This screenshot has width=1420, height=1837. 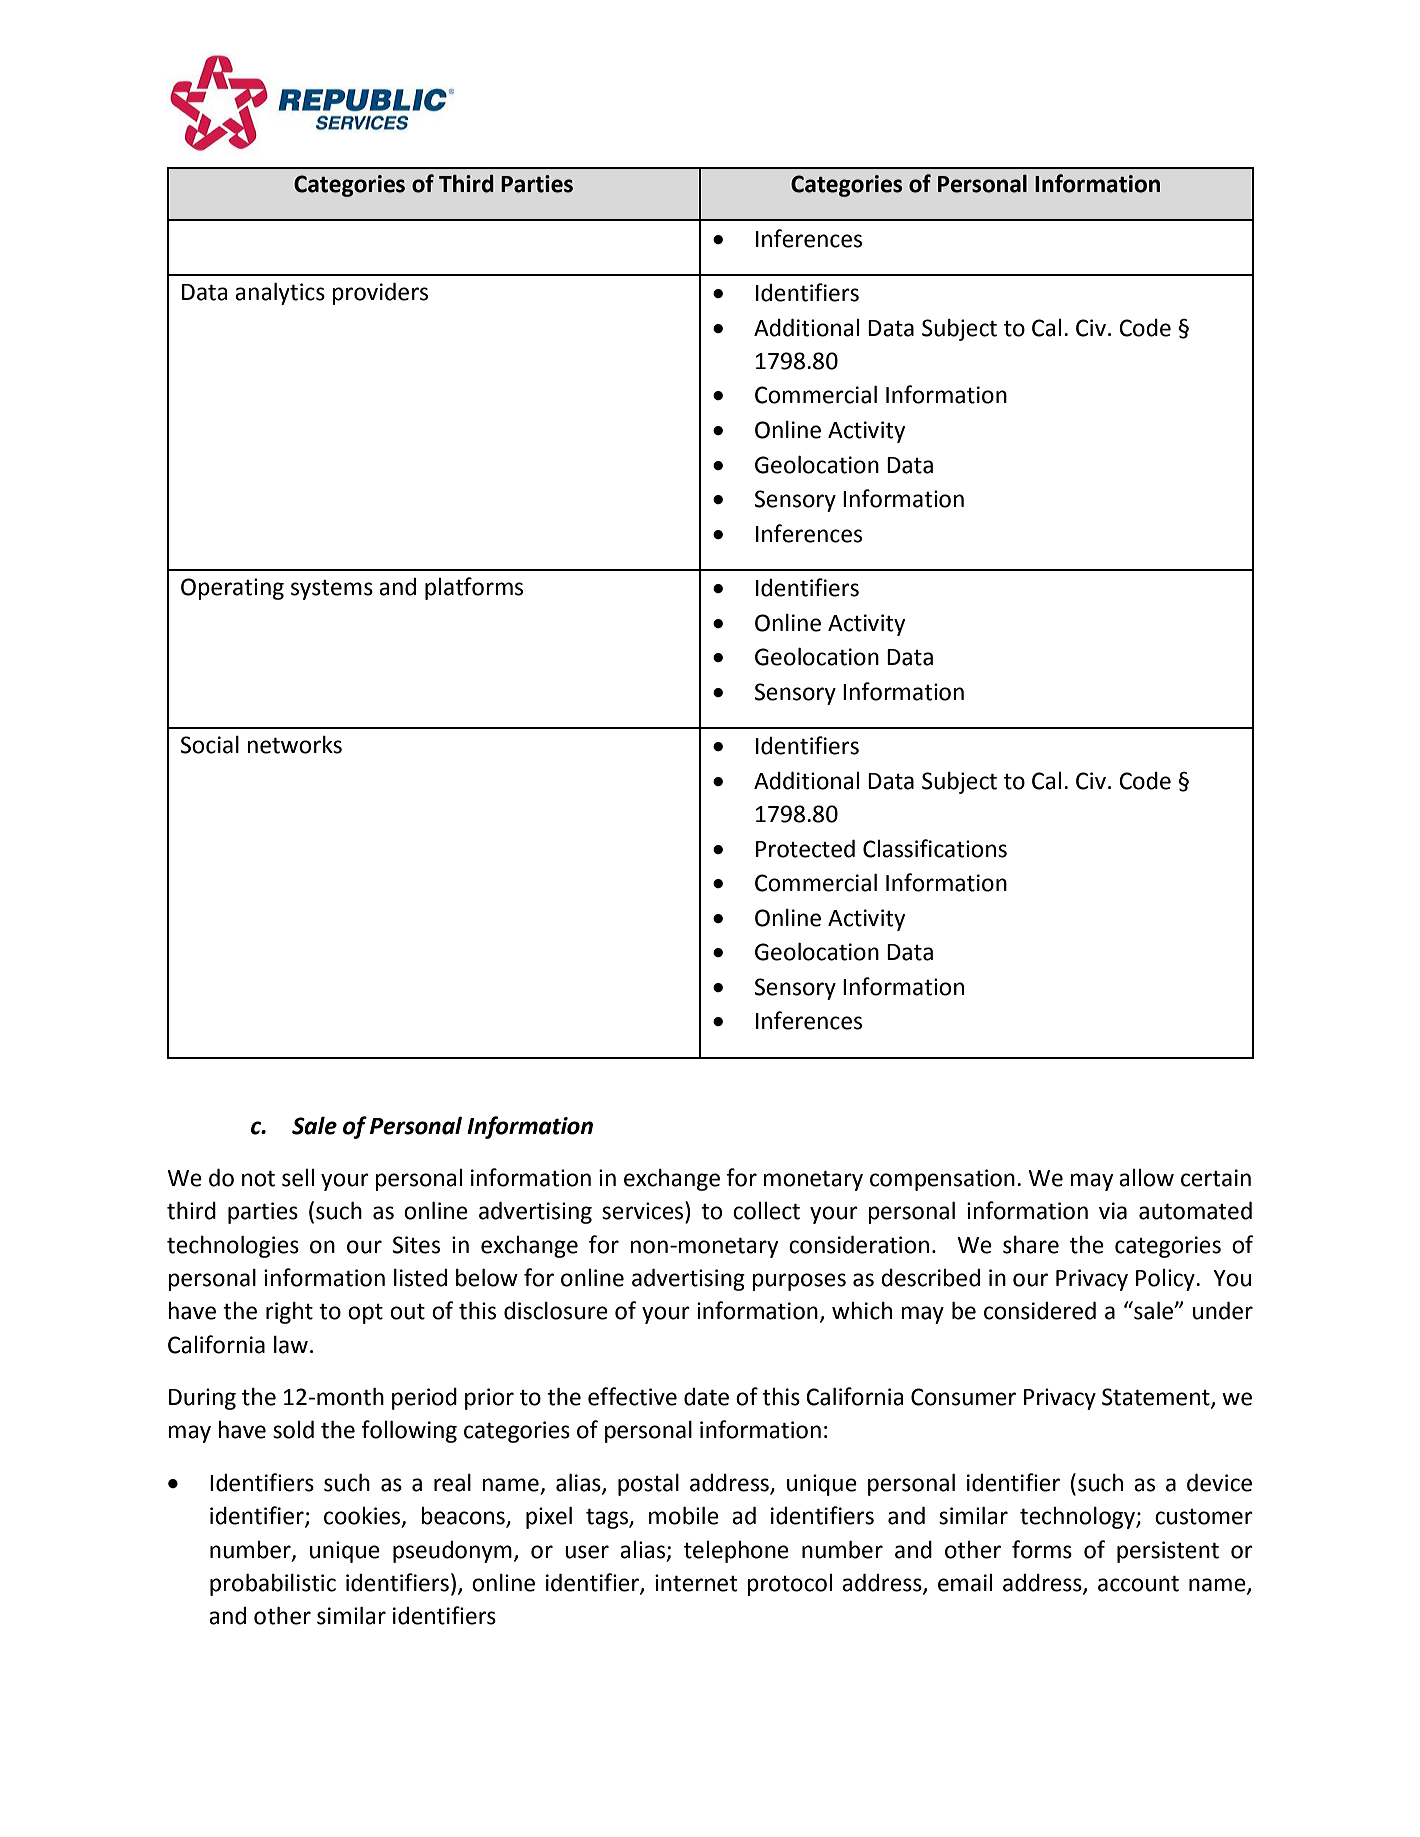 What do you see at coordinates (1113, 1211) in the screenshot?
I see `via` at bounding box center [1113, 1211].
